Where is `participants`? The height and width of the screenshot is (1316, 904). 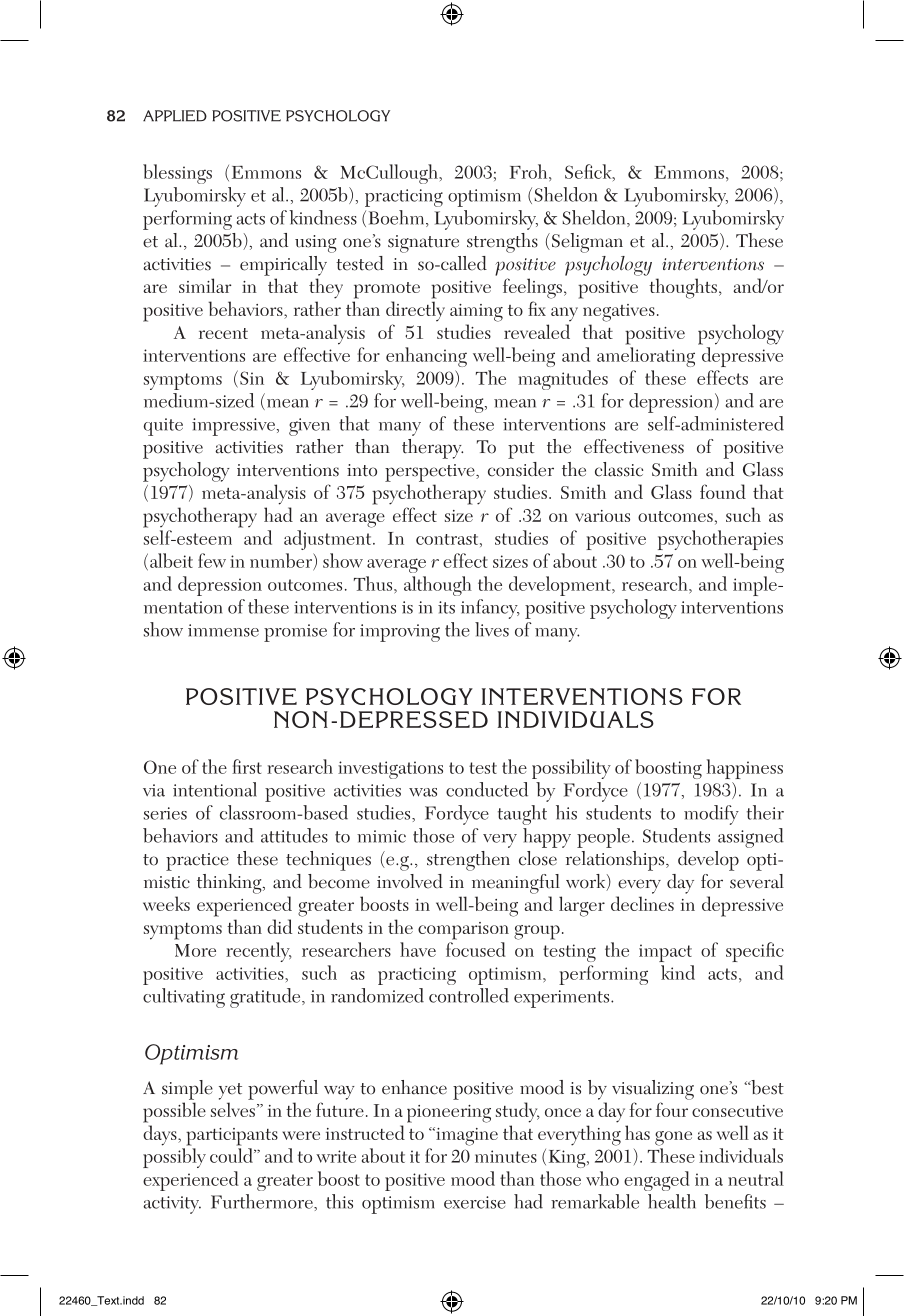 participants is located at coordinates (232, 1137).
